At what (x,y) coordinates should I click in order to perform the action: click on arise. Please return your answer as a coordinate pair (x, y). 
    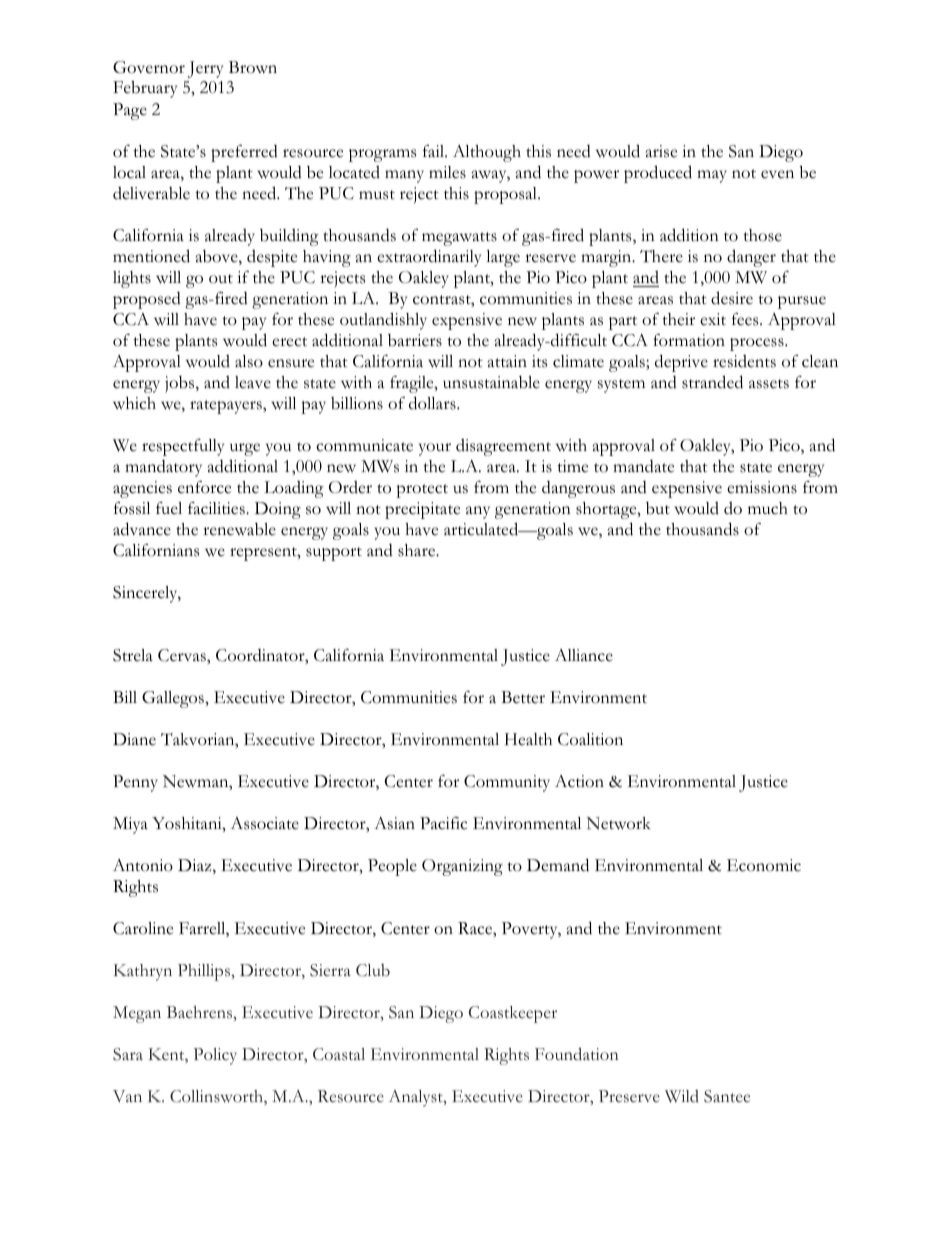
    Looking at the image, I should click on (661, 151).
